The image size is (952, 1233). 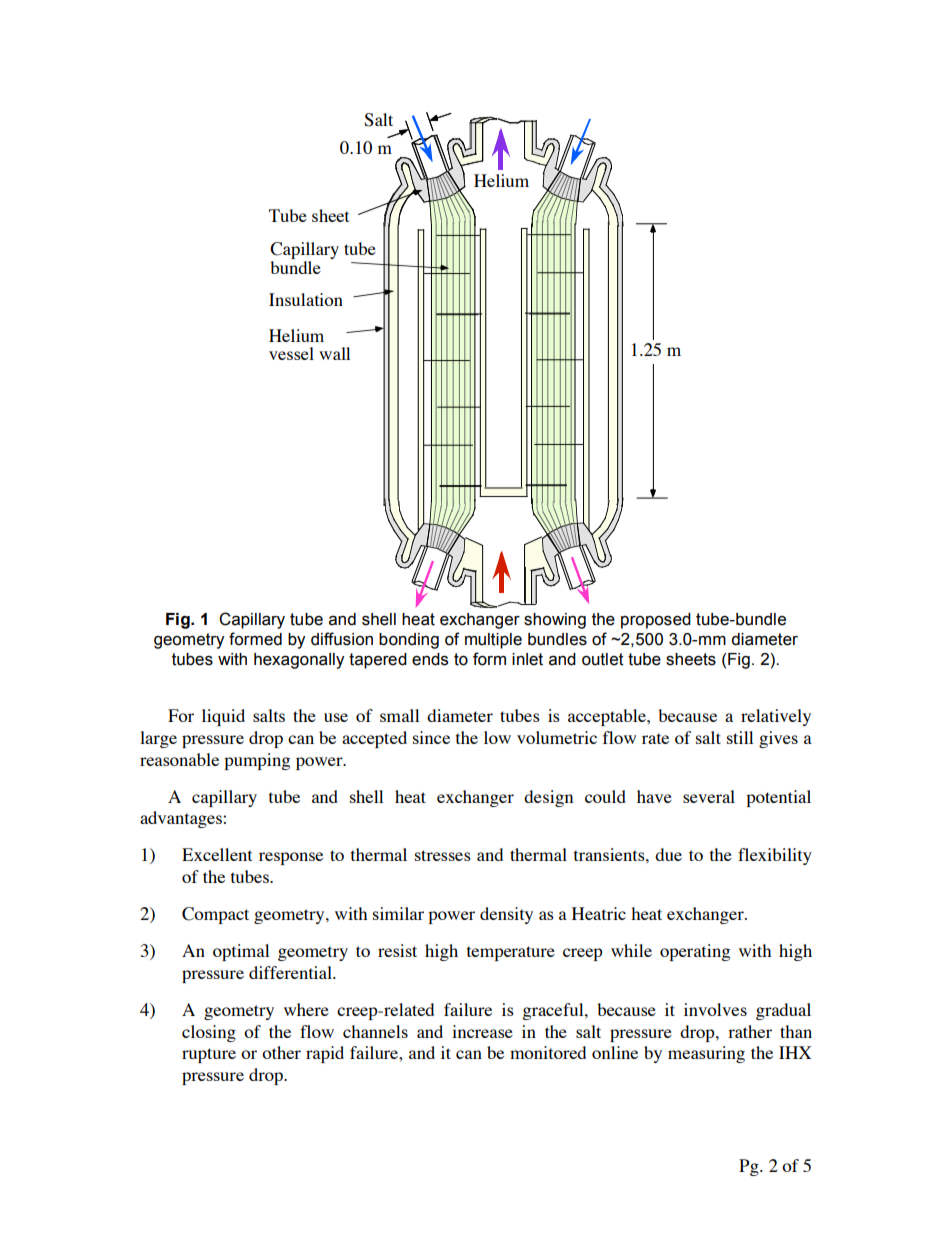 What do you see at coordinates (430, 659) in the screenshot?
I see `ends` at bounding box center [430, 659].
